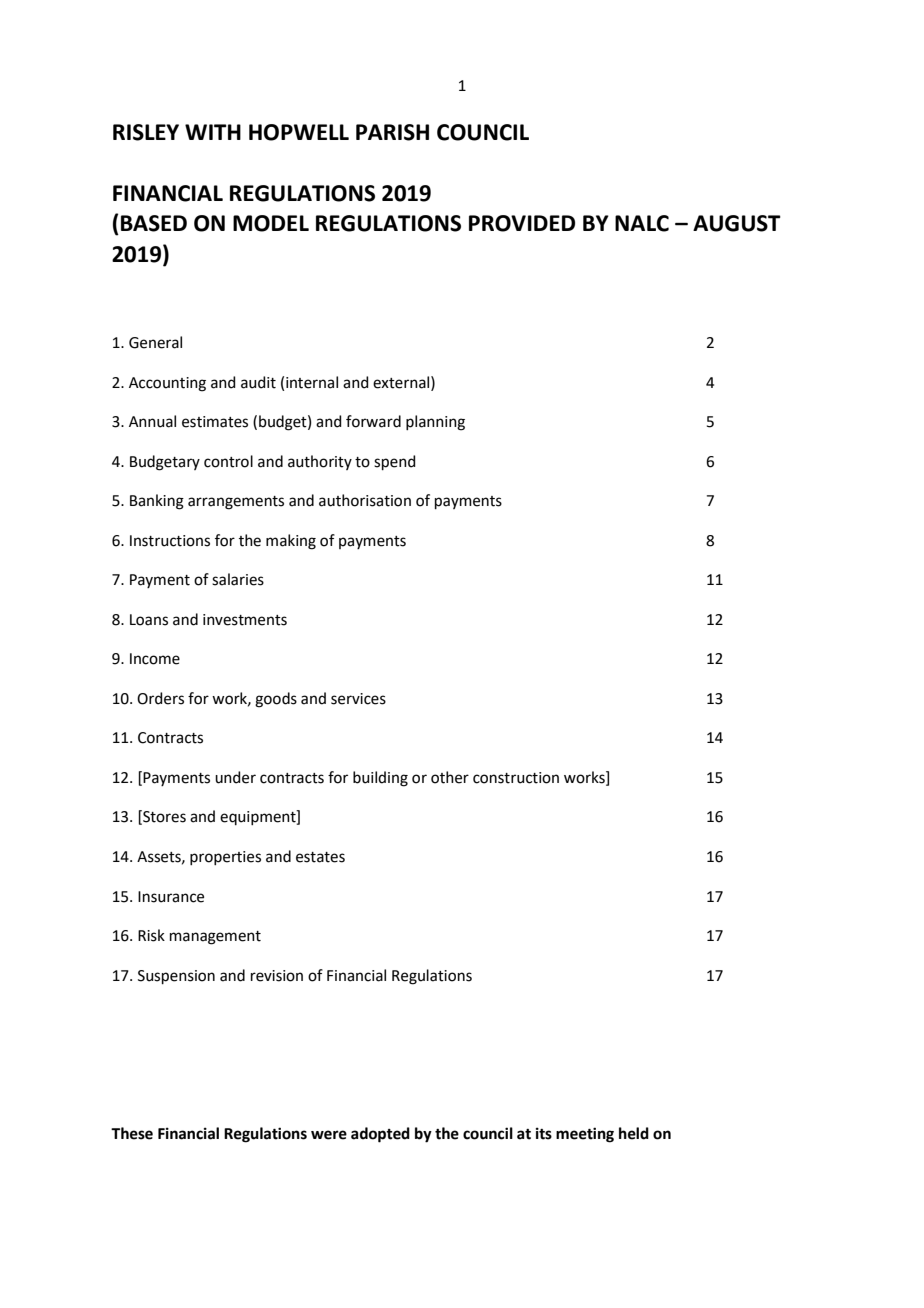 The image size is (924, 1308). I want to click on AUGUST, so click(737, 223).
